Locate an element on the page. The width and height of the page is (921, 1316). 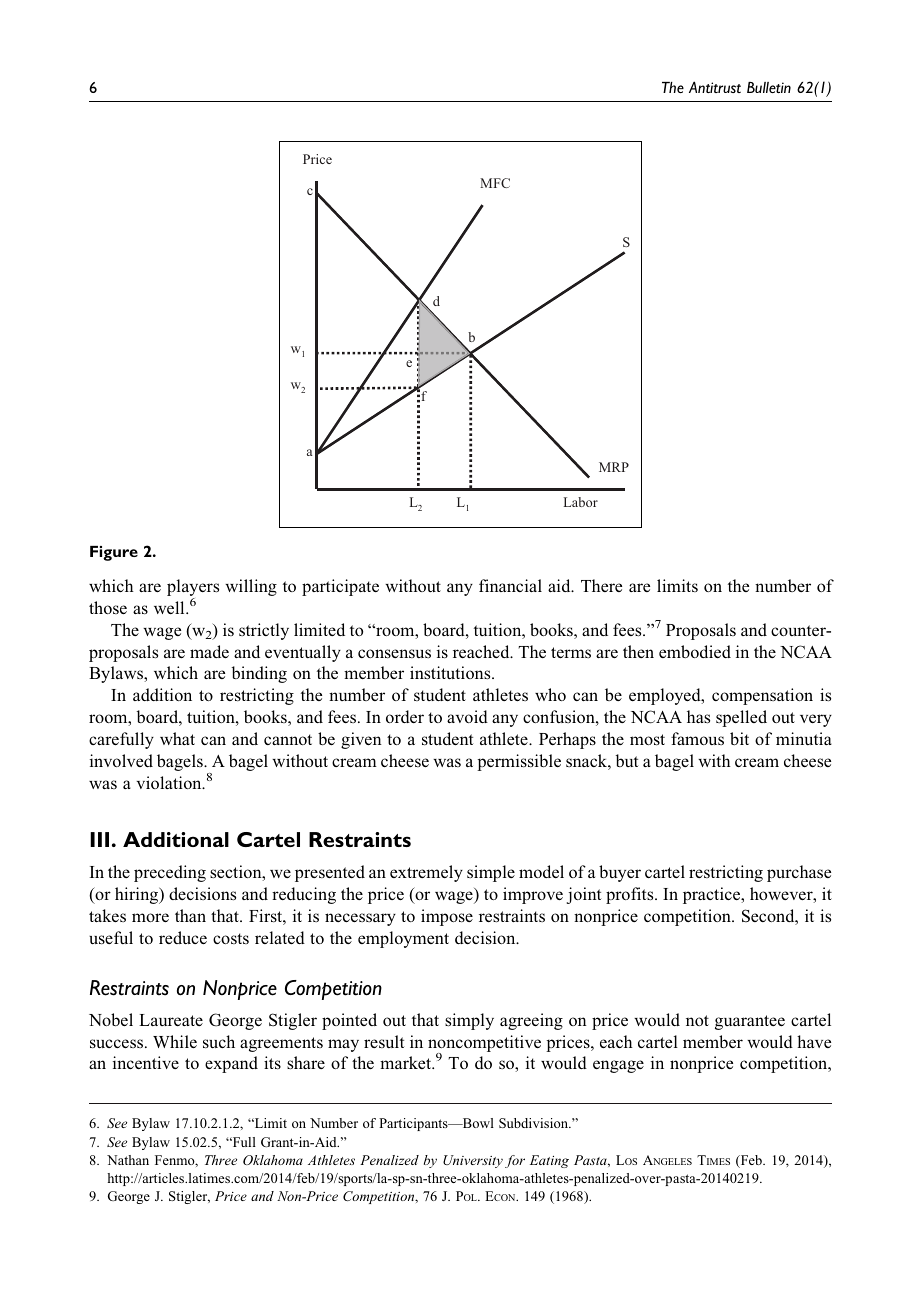
permissible is located at coordinates (519, 762).
